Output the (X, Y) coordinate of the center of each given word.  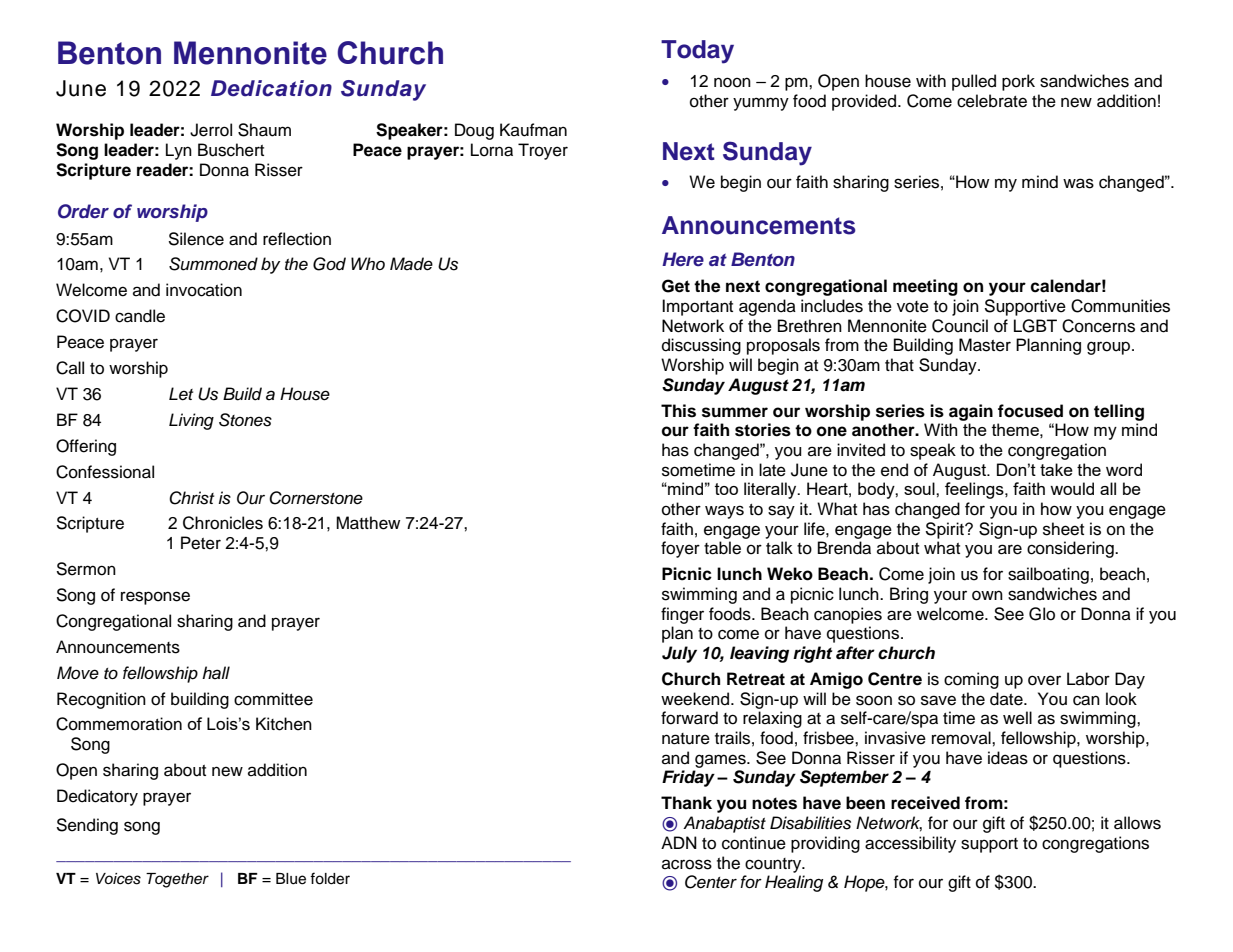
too (726, 489)
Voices (118, 879)
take (1056, 469)
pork (1018, 82)
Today (697, 52)
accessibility (910, 844)
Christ (191, 498)
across (687, 864)
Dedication (271, 88)
